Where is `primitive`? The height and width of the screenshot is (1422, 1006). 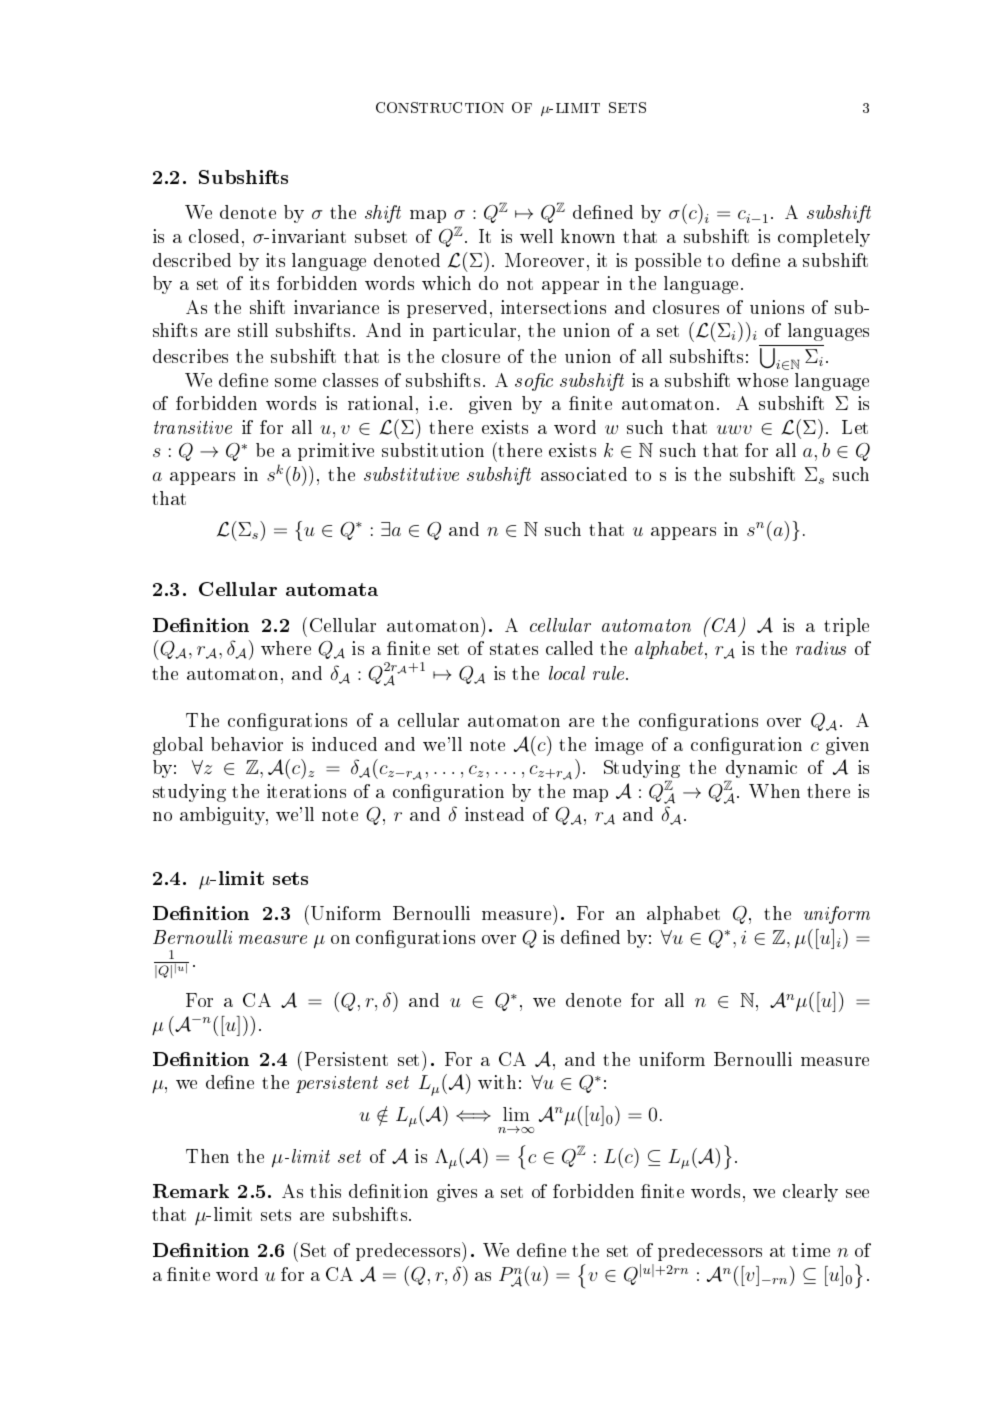
primitive is located at coordinates (336, 452).
